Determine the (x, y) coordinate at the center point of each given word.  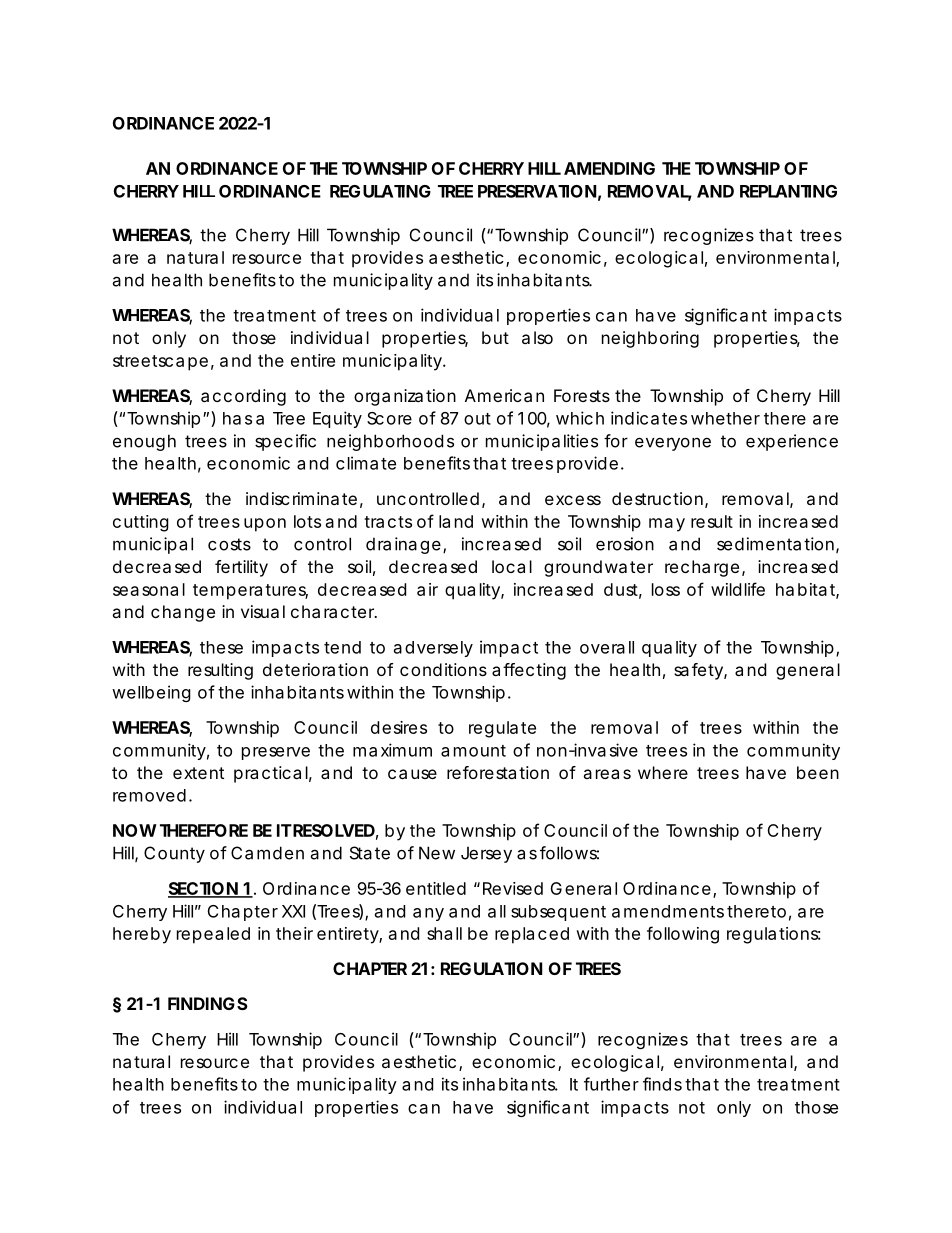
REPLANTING (788, 191)
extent (198, 773)
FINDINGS (208, 1003)
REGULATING (380, 191)
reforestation (498, 772)
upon (265, 525)
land (456, 521)
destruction (657, 498)
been (818, 772)
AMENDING (609, 168)
